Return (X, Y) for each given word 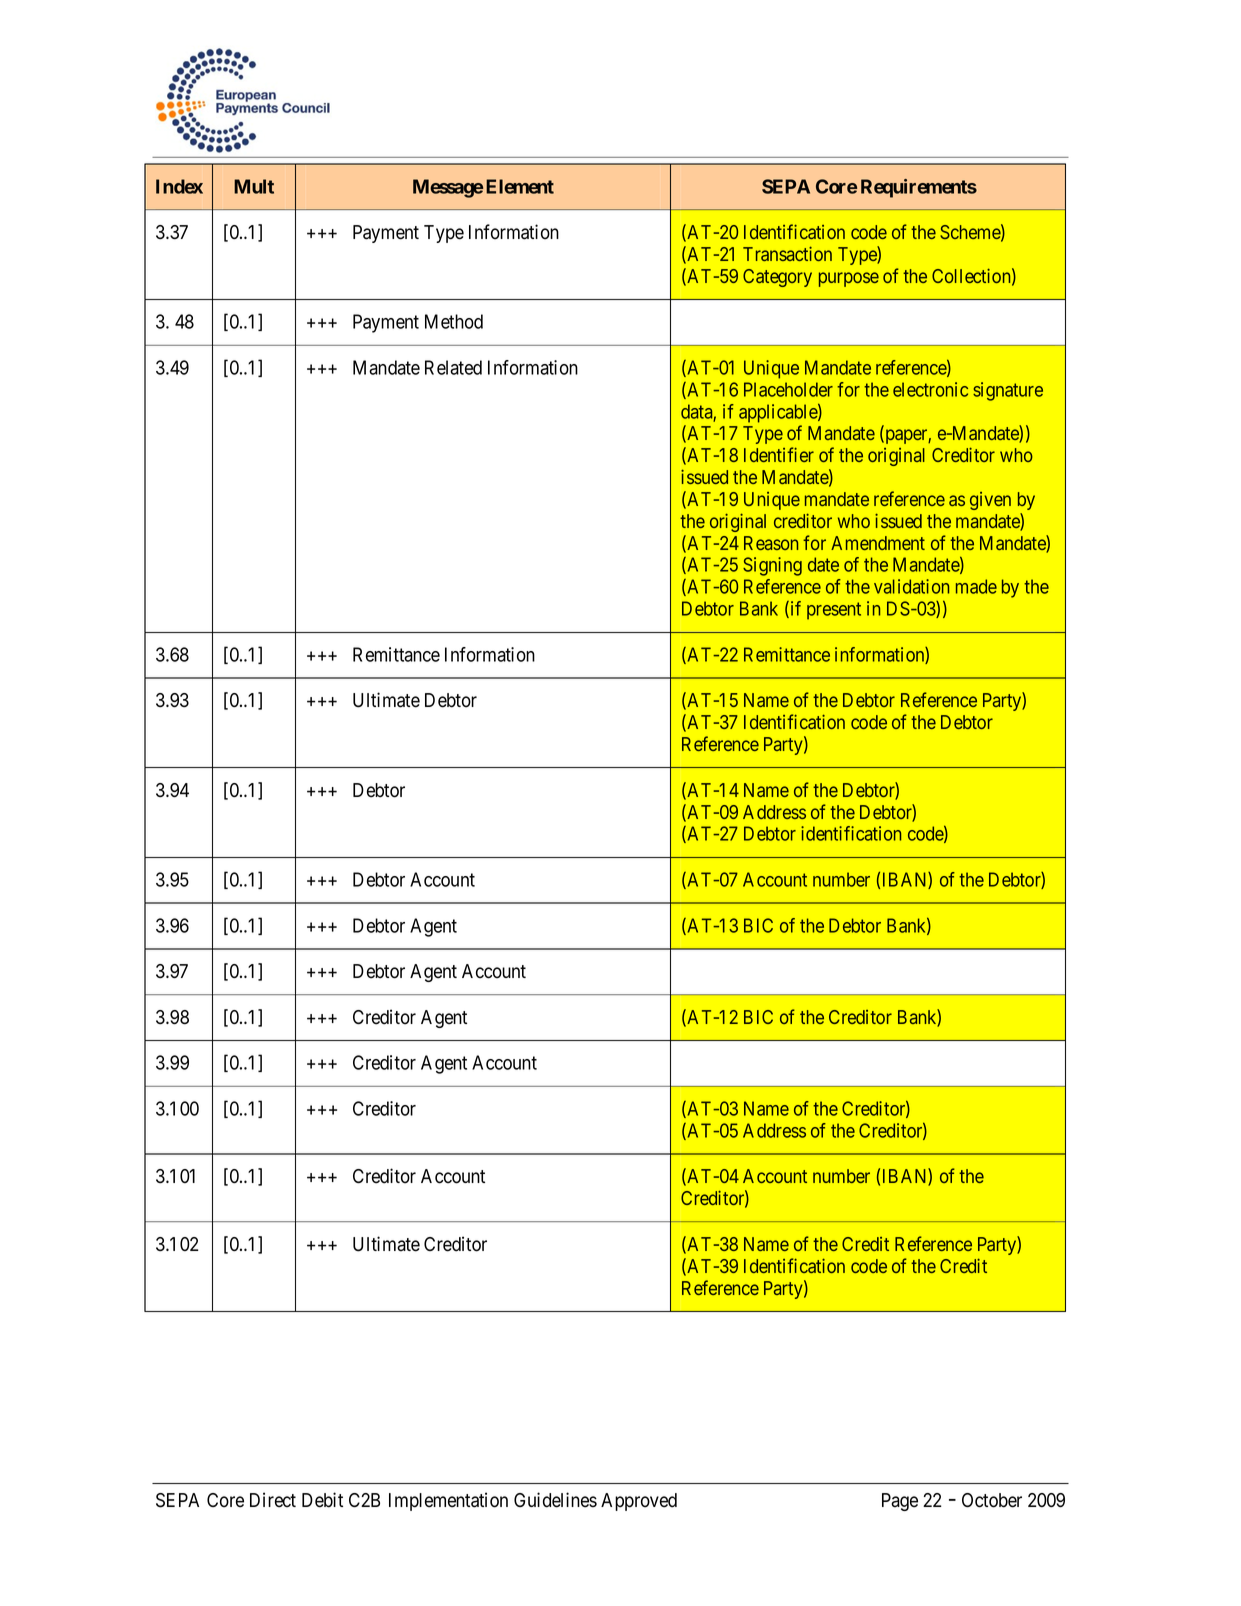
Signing (772, 566)
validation (911, 586)
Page (900, 1502)
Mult (254, 186)
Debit (322, 1500)
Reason (771, 543)
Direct (273, 1500)
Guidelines (555, 1500)
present (834, 611)
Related (453, 367)
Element (520, 186)
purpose (849, 279)
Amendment (878, 543)
